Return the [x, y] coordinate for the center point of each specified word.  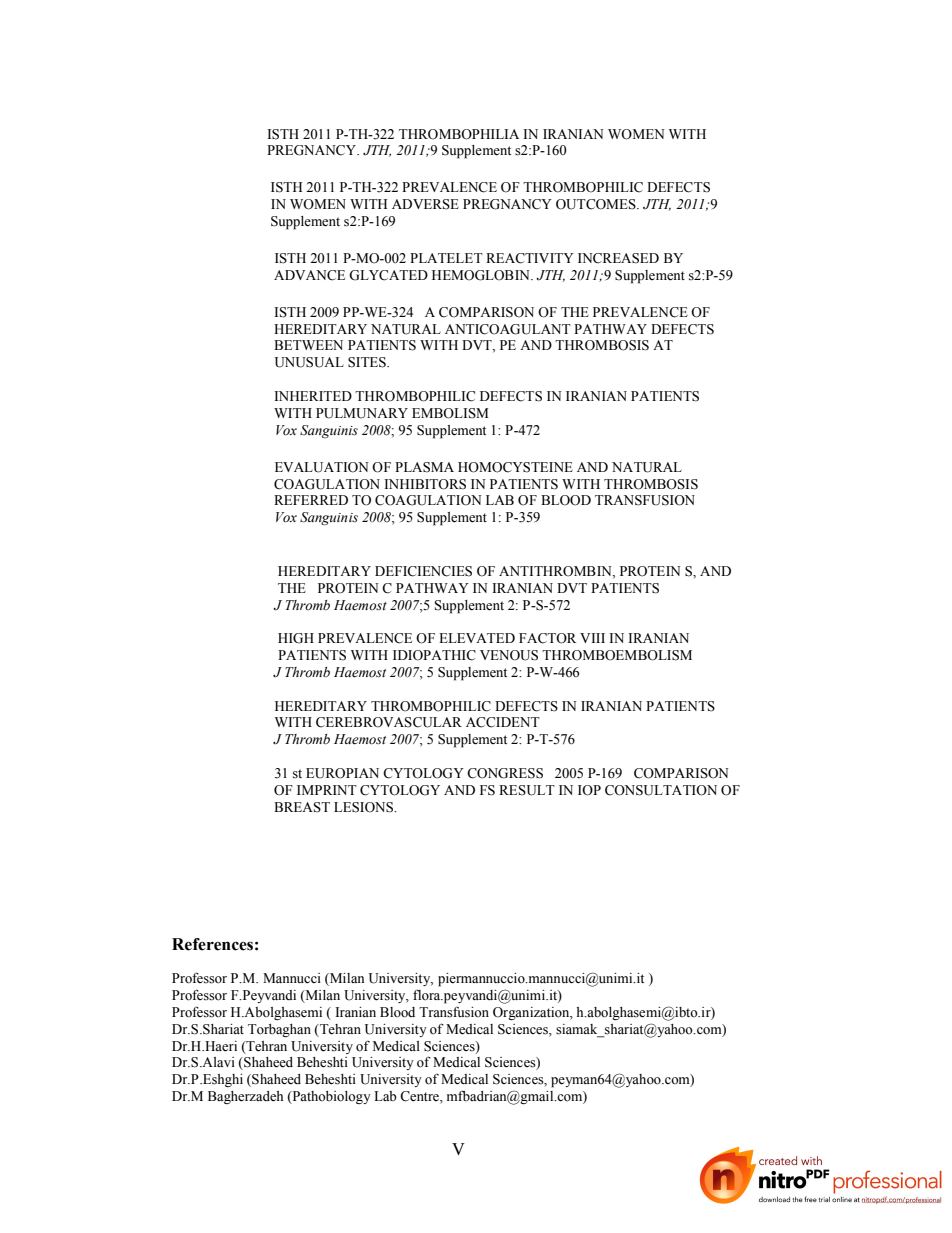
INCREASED [618, 258]
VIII [592, 638]
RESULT [527, 790]
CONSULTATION [661, 790]
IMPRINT [327, 790]
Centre [420, 1097]
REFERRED [311, 500]
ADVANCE [309, 275]
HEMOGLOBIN [482, 275]
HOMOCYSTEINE [515, 467]
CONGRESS [505, 773]
